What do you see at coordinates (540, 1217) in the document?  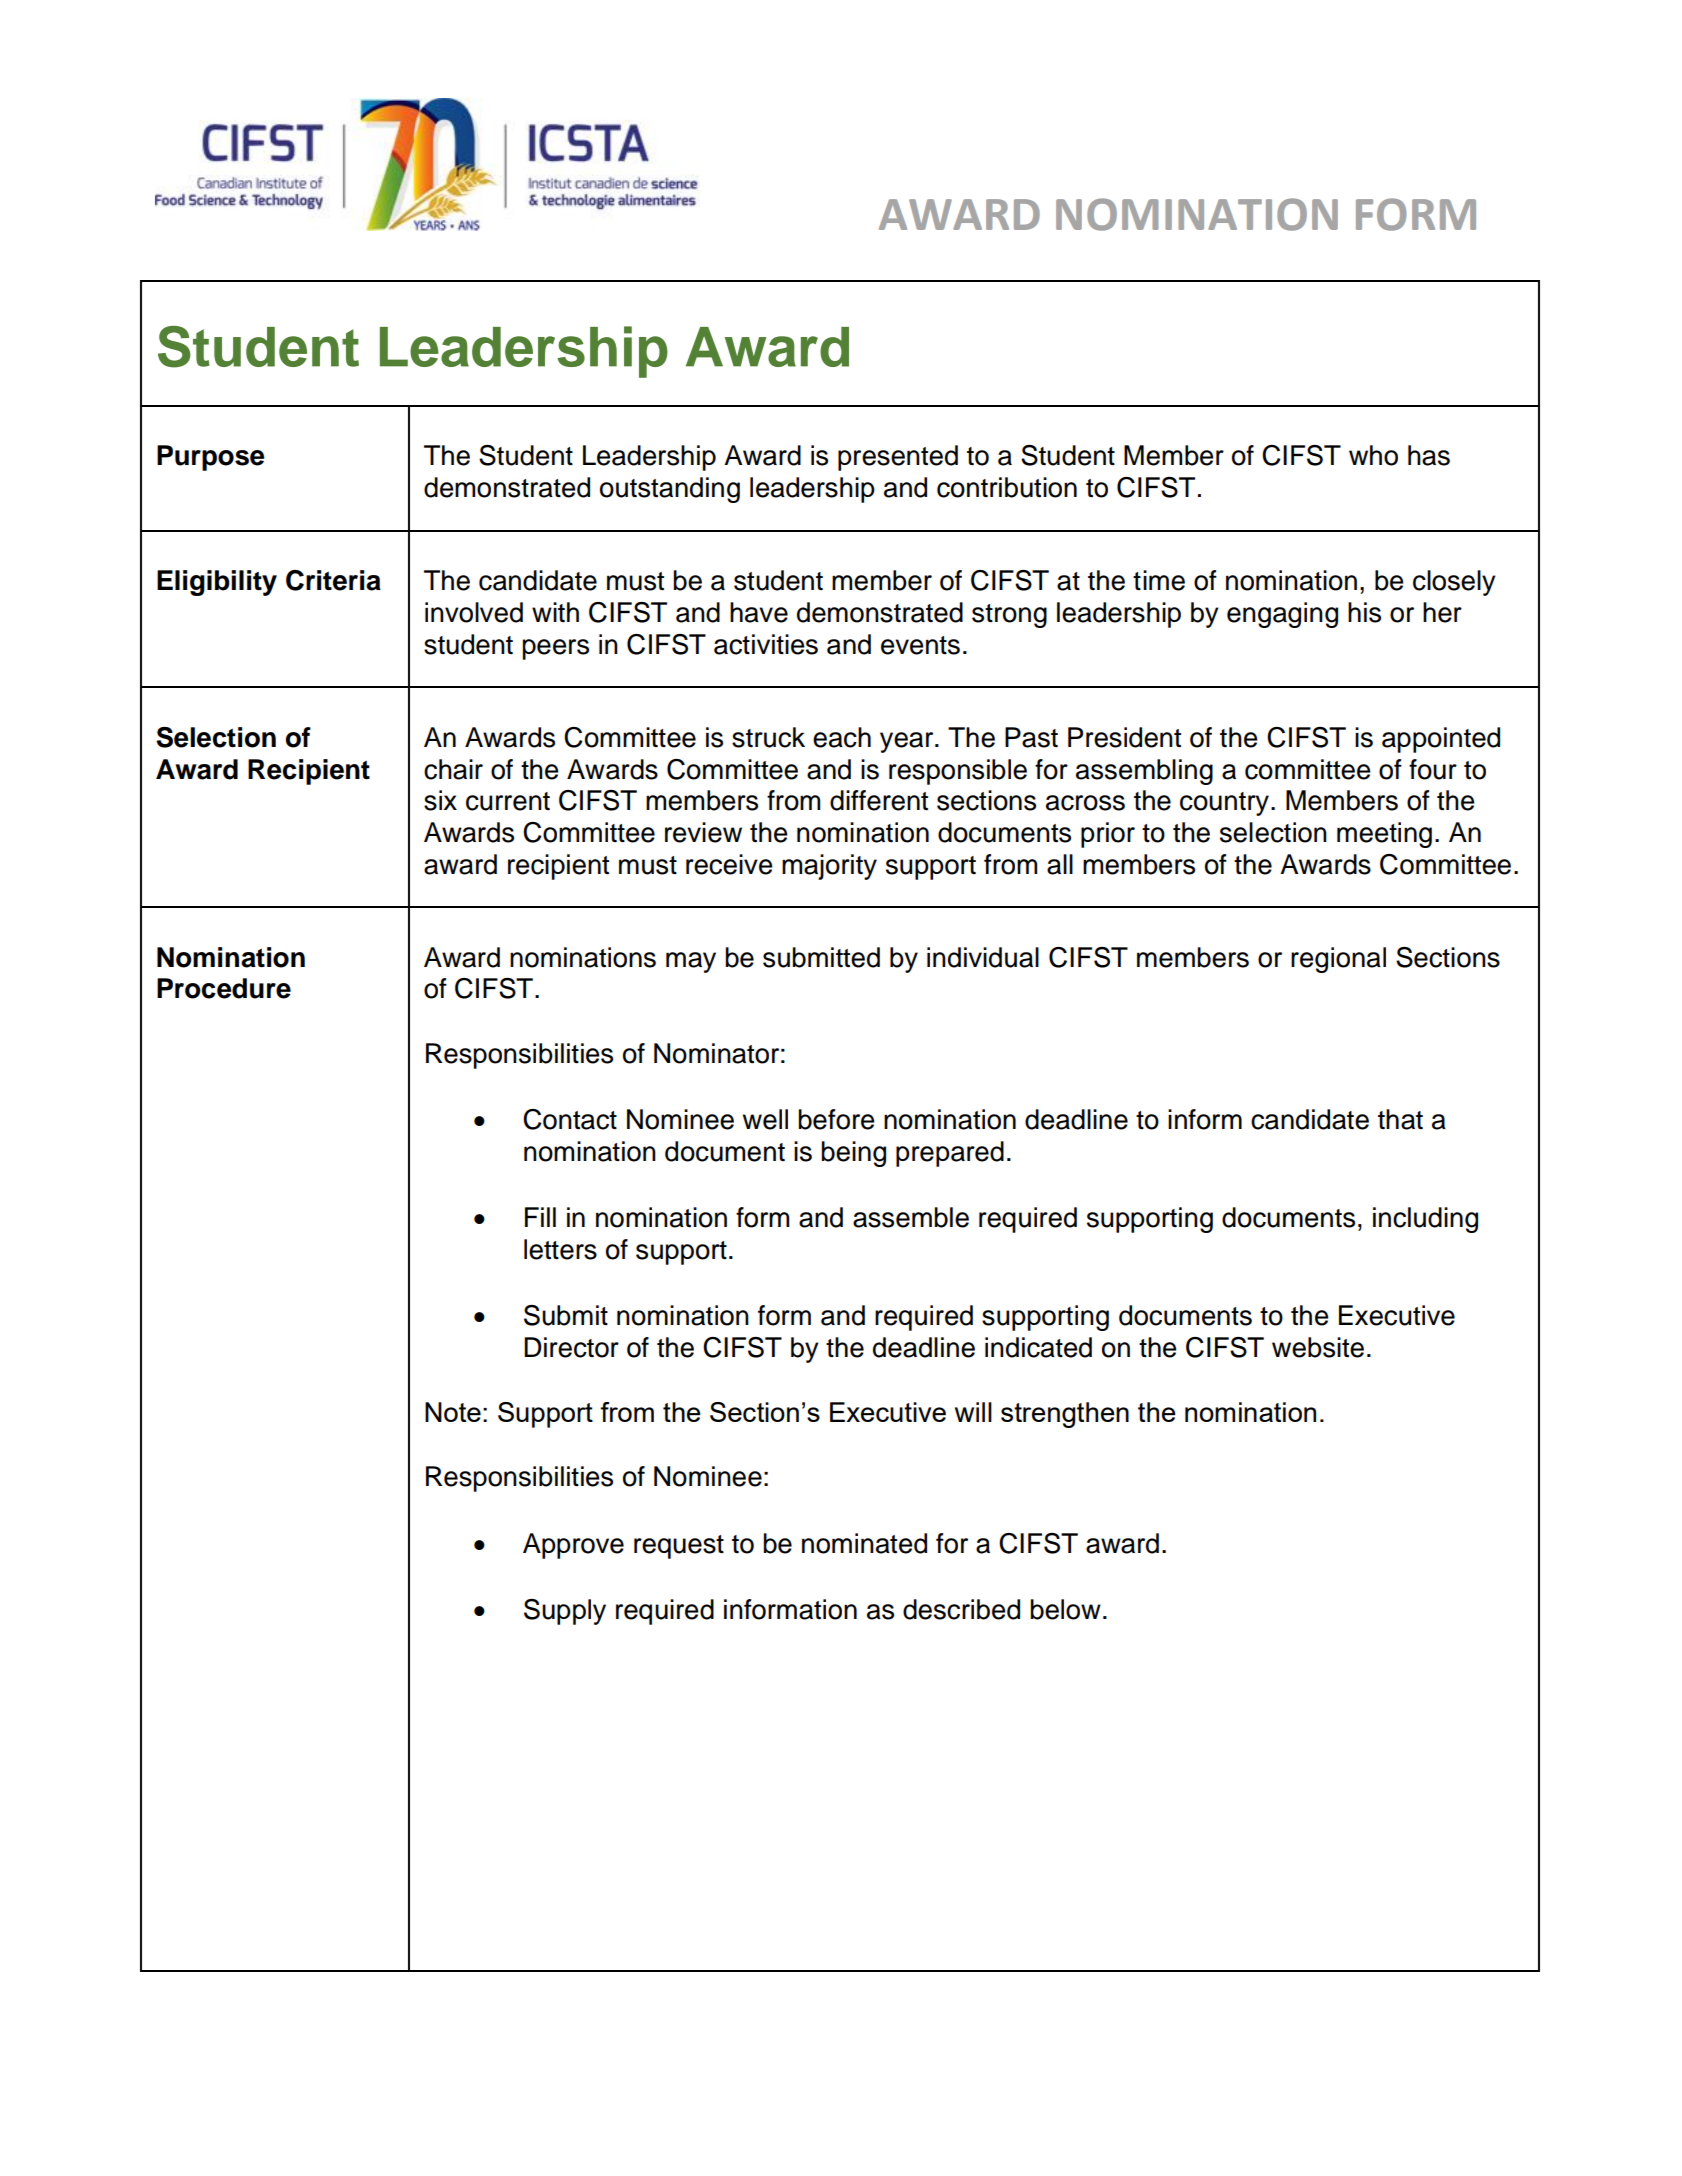 I see `Fill` at bounding box center [540, 1217].
